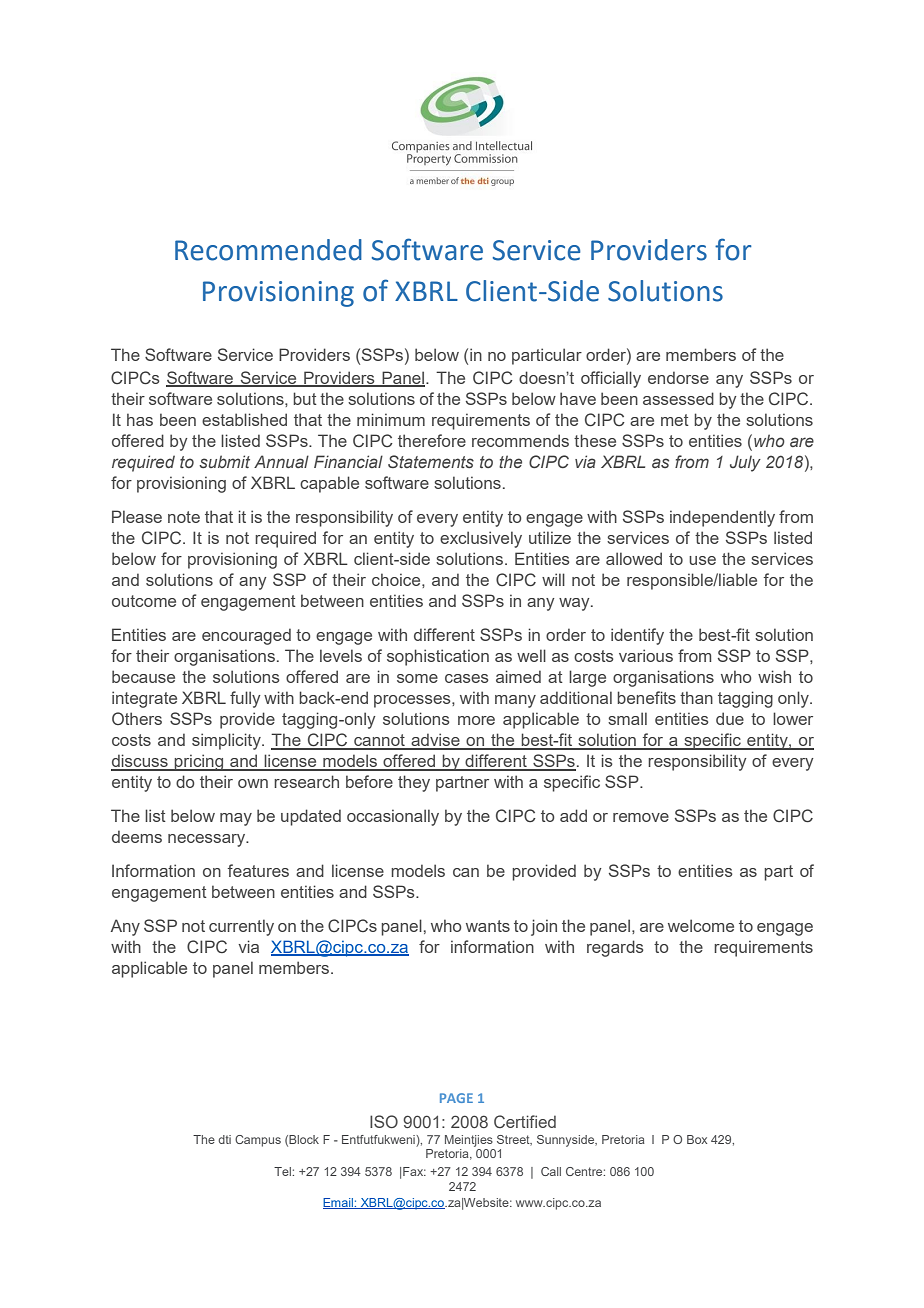 This screenshot has height=1308, width=924. Describe the element at coordinates (481, 539) in the screenshot. I see `exclusively` at that location.
